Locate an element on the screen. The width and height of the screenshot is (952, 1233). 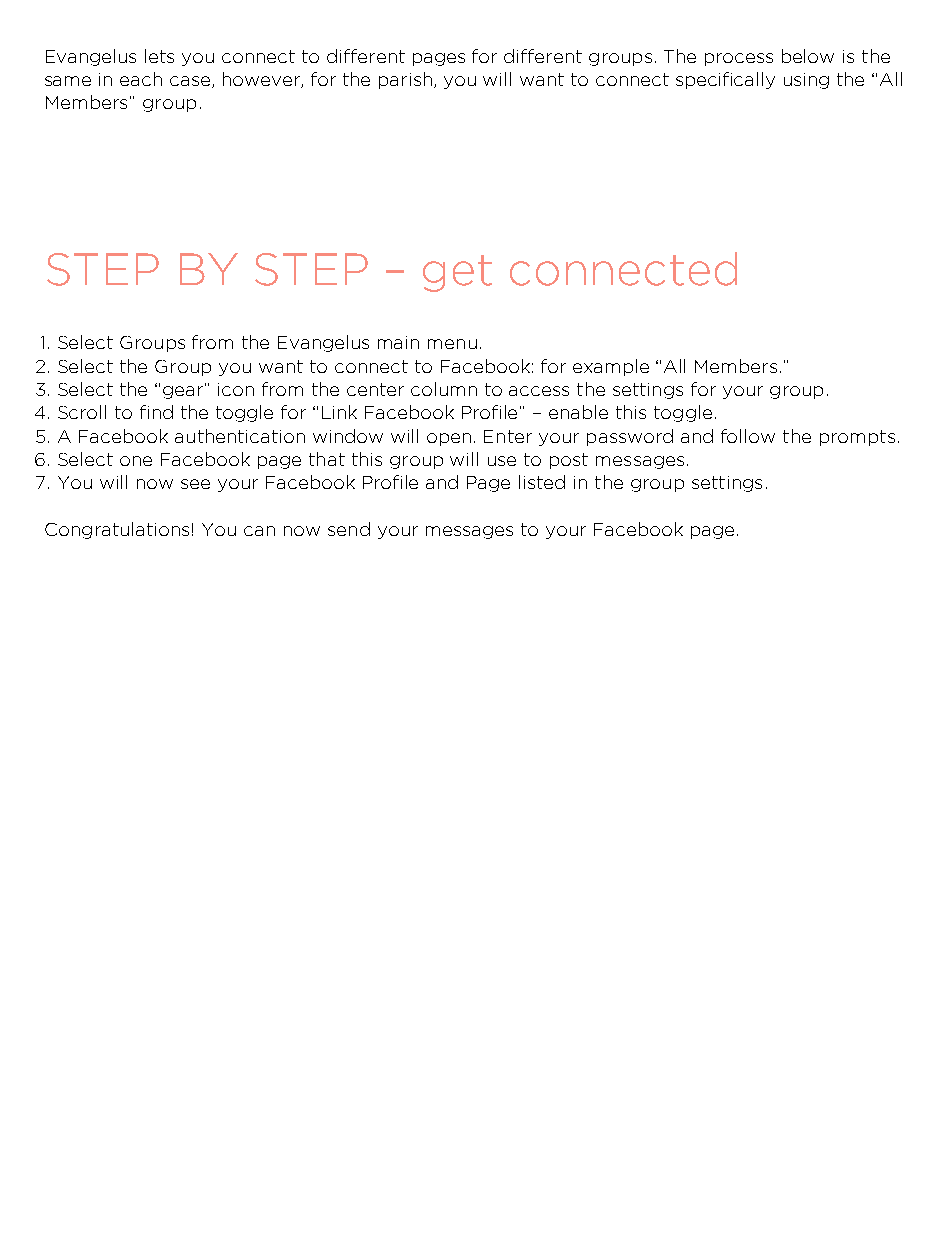
menu is located at coordinates (452, 344).
